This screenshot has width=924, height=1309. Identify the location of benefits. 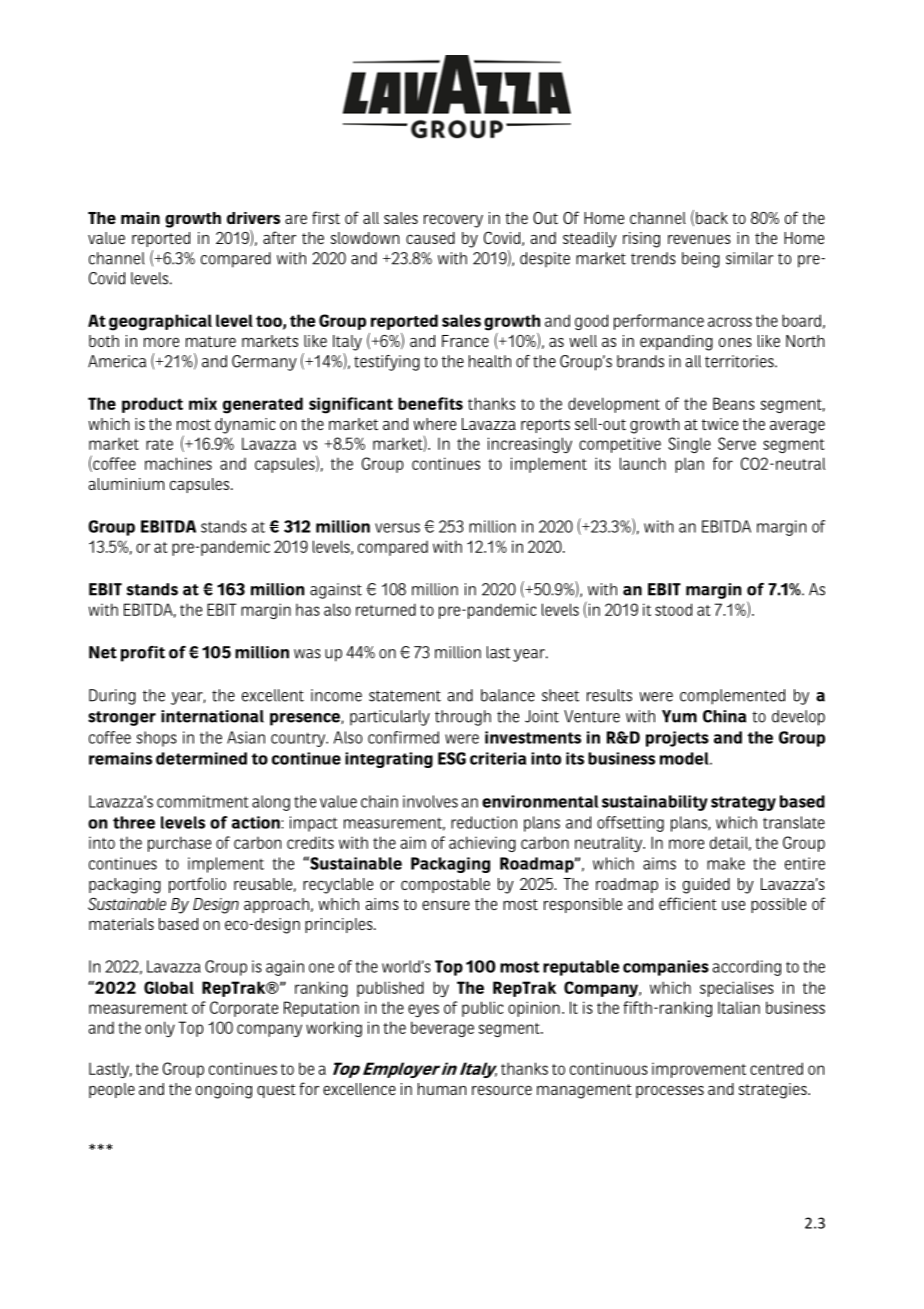
(430, 403).
